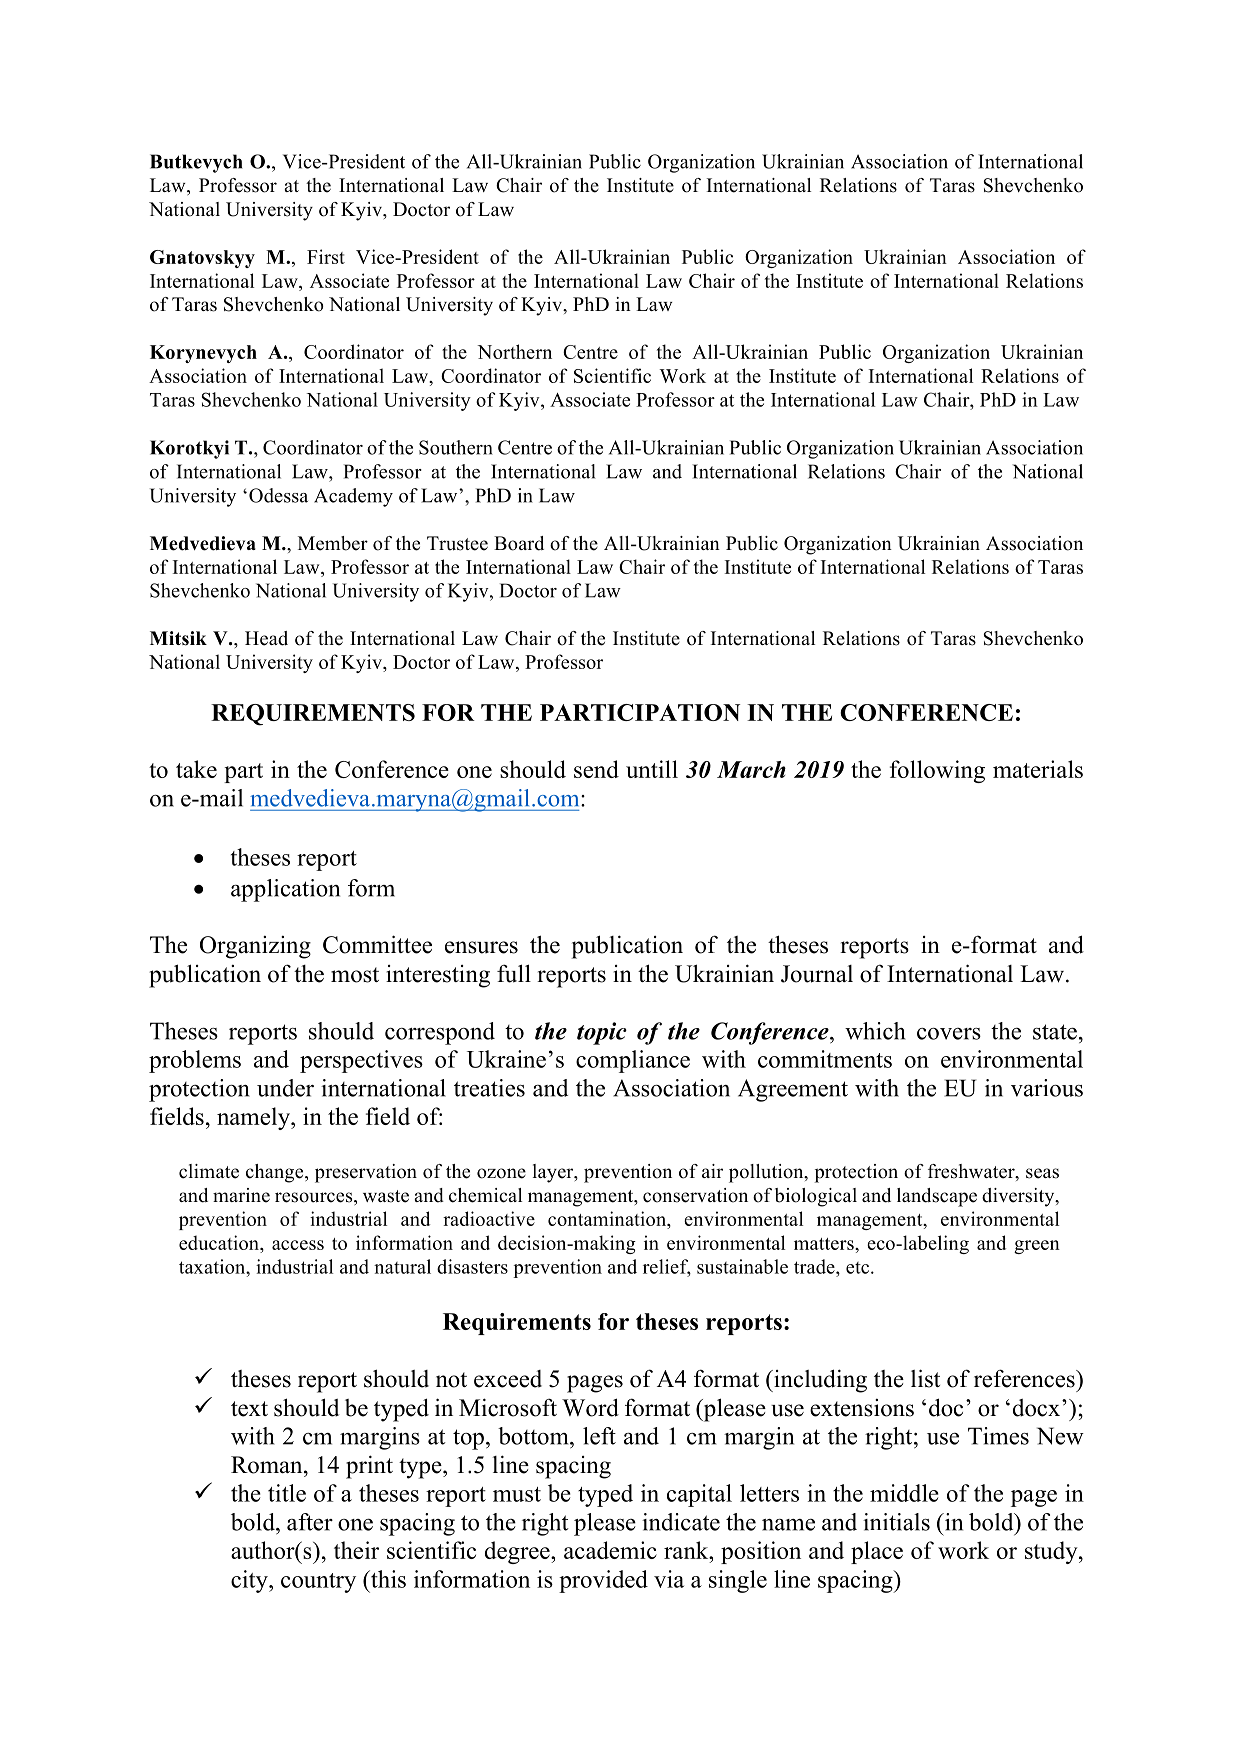  I want to click on Southern, so click(456, 447).
